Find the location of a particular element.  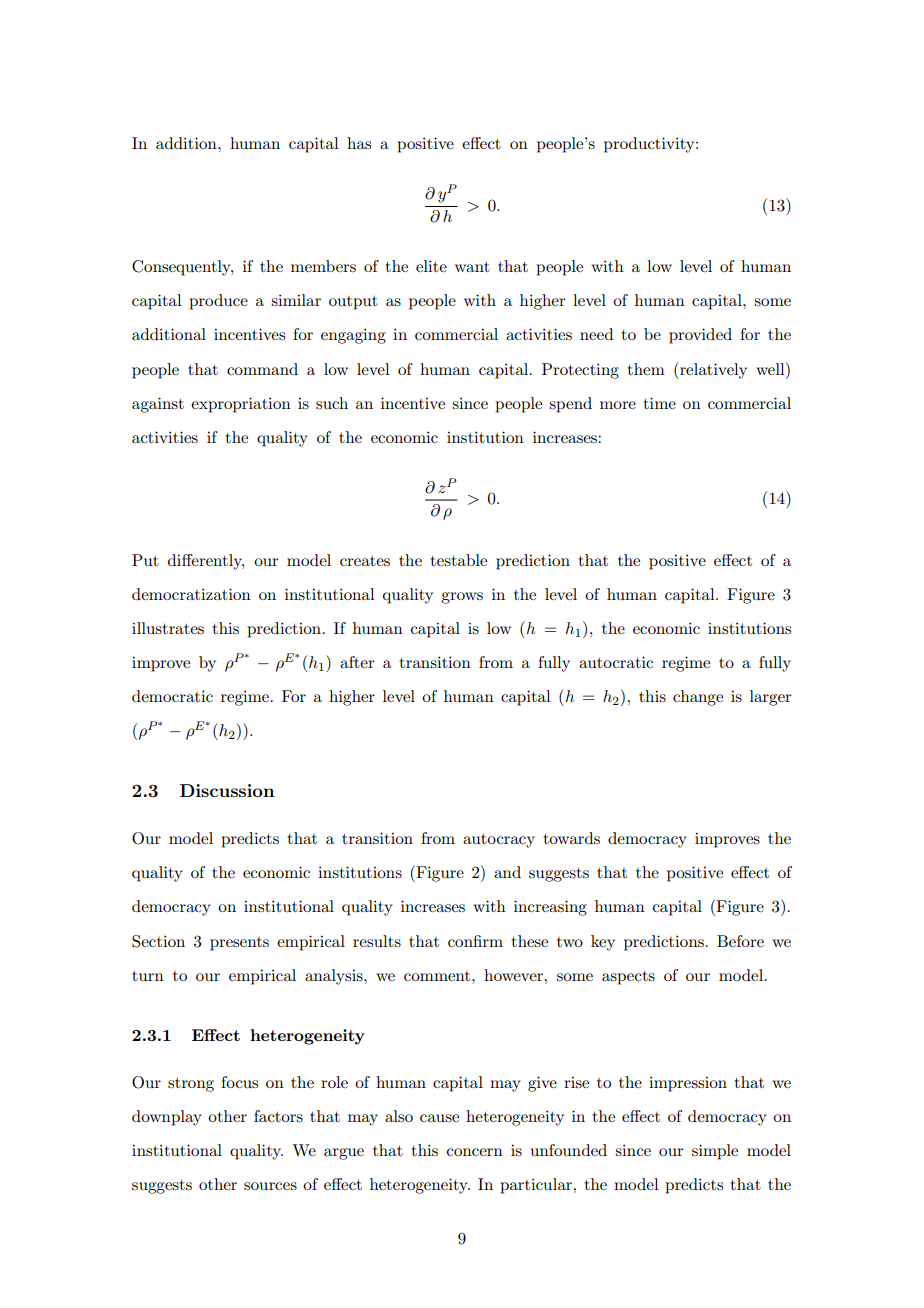

want is located at coordinates (472, 267).
